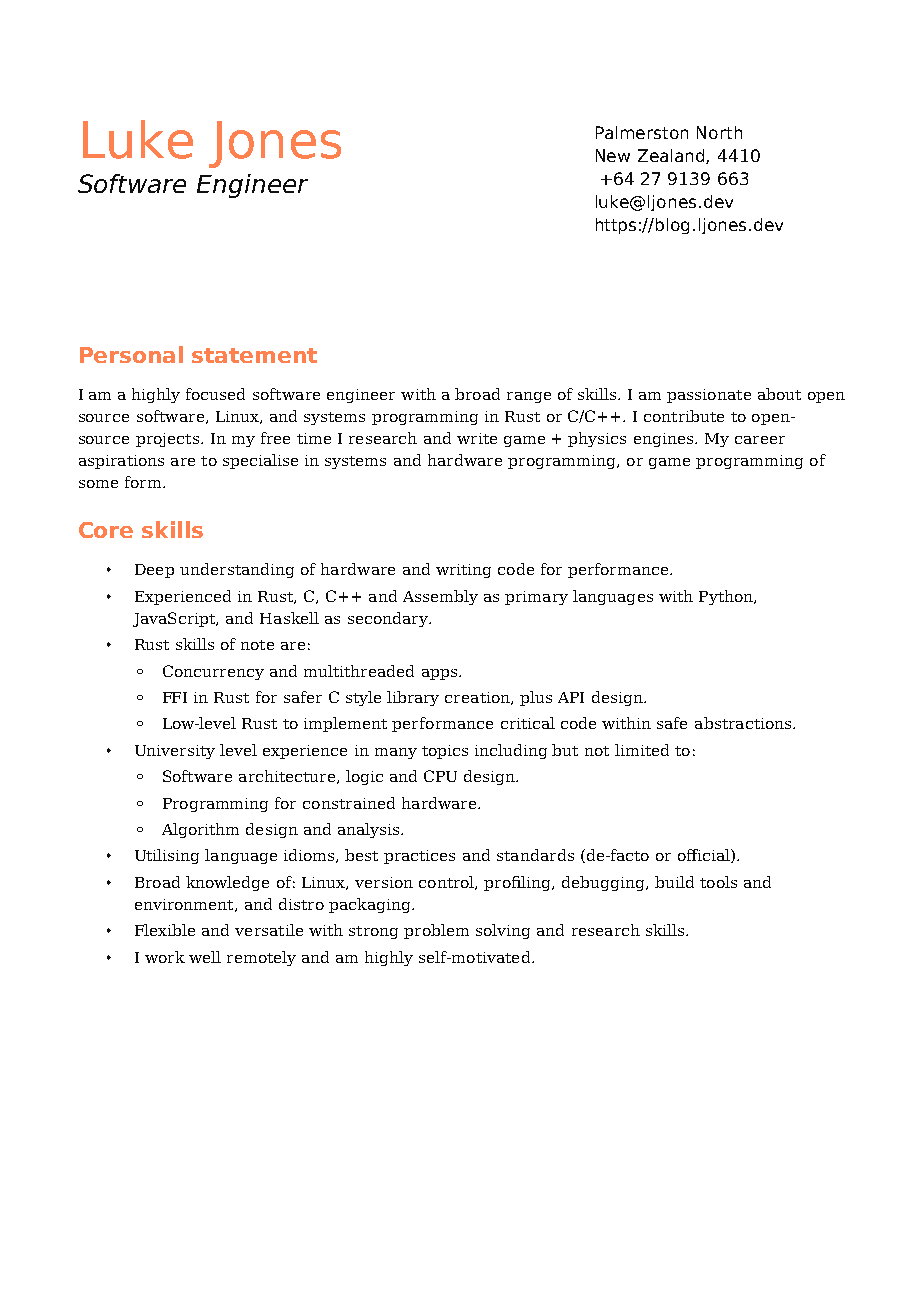 This image has width=924, height=1308. I want to click on focused, so click(215, 394).
